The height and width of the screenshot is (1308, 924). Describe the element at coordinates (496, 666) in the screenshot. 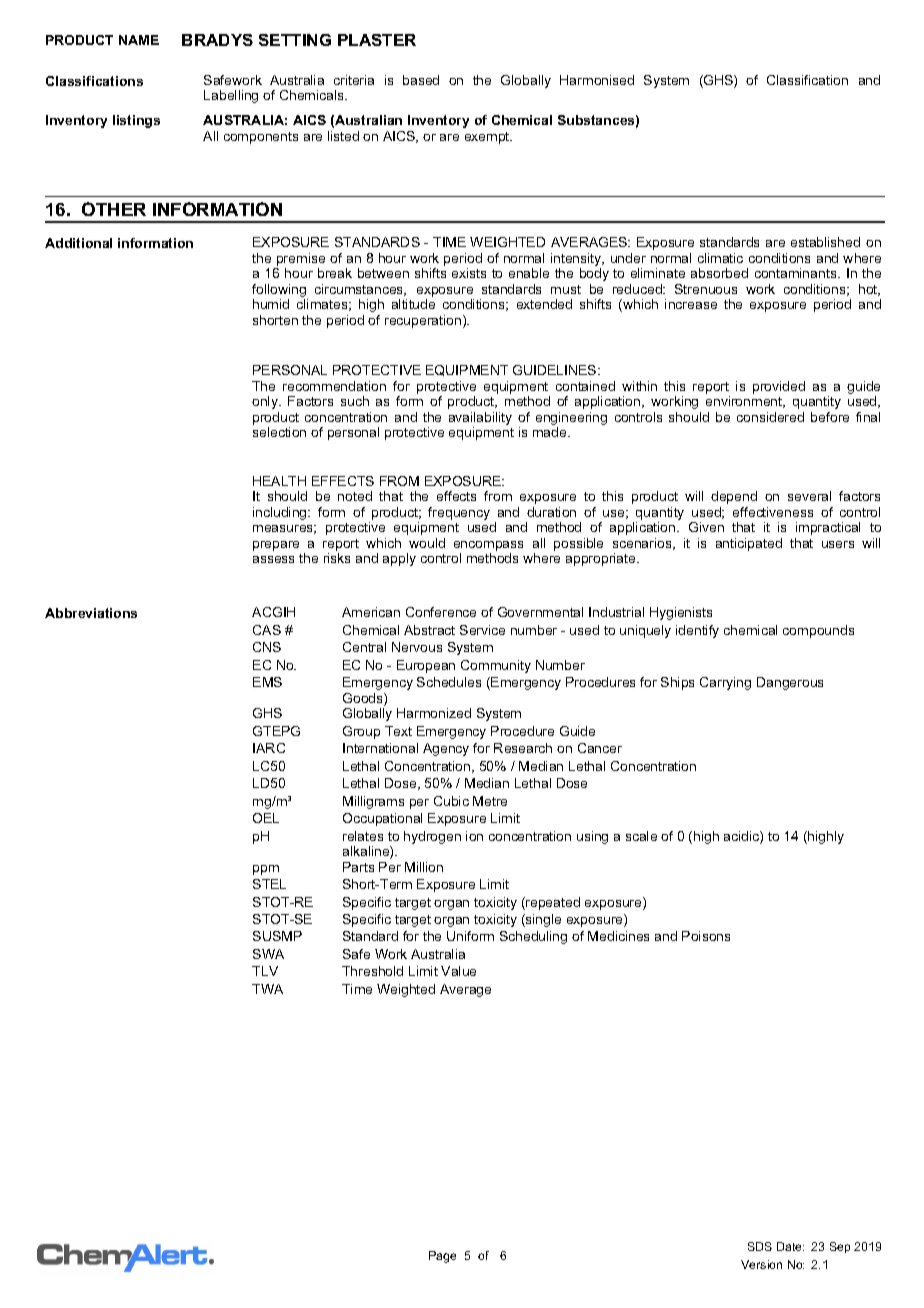

I see `Community` at that location.
